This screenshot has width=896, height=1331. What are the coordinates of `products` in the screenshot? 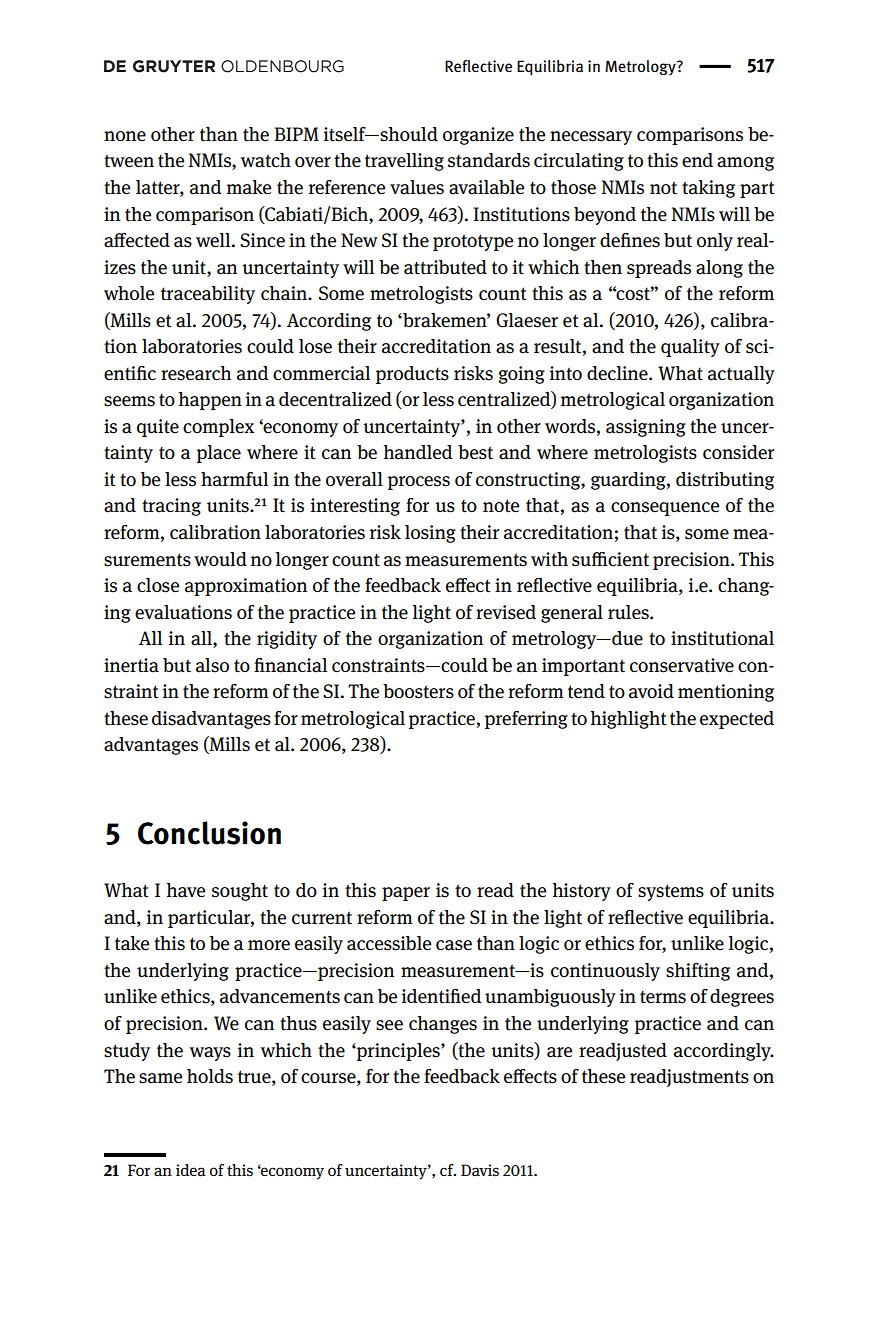 It's located at (412, 375).
